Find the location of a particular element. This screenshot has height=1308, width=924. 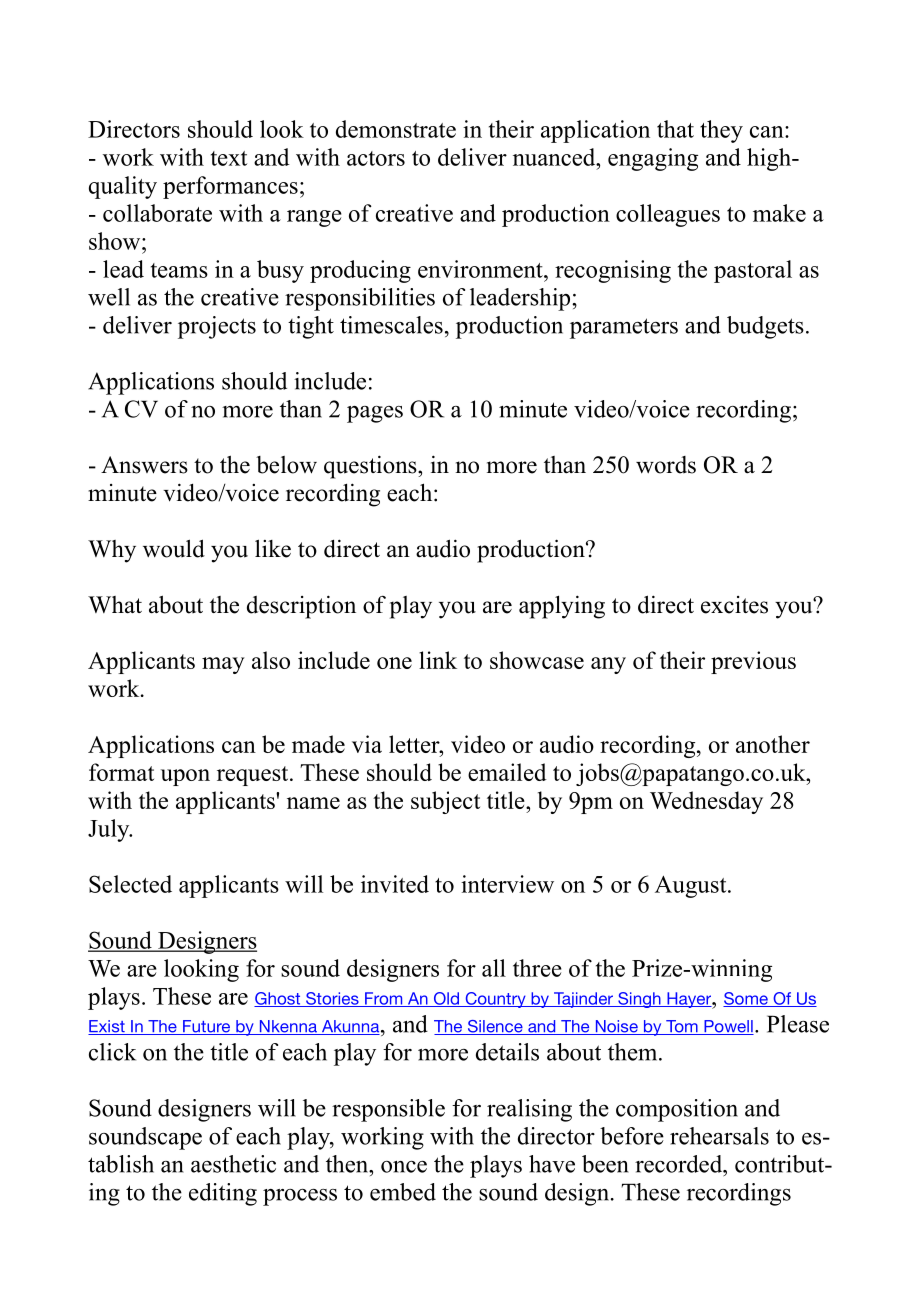

once is located at coordinates (404, 1167).
